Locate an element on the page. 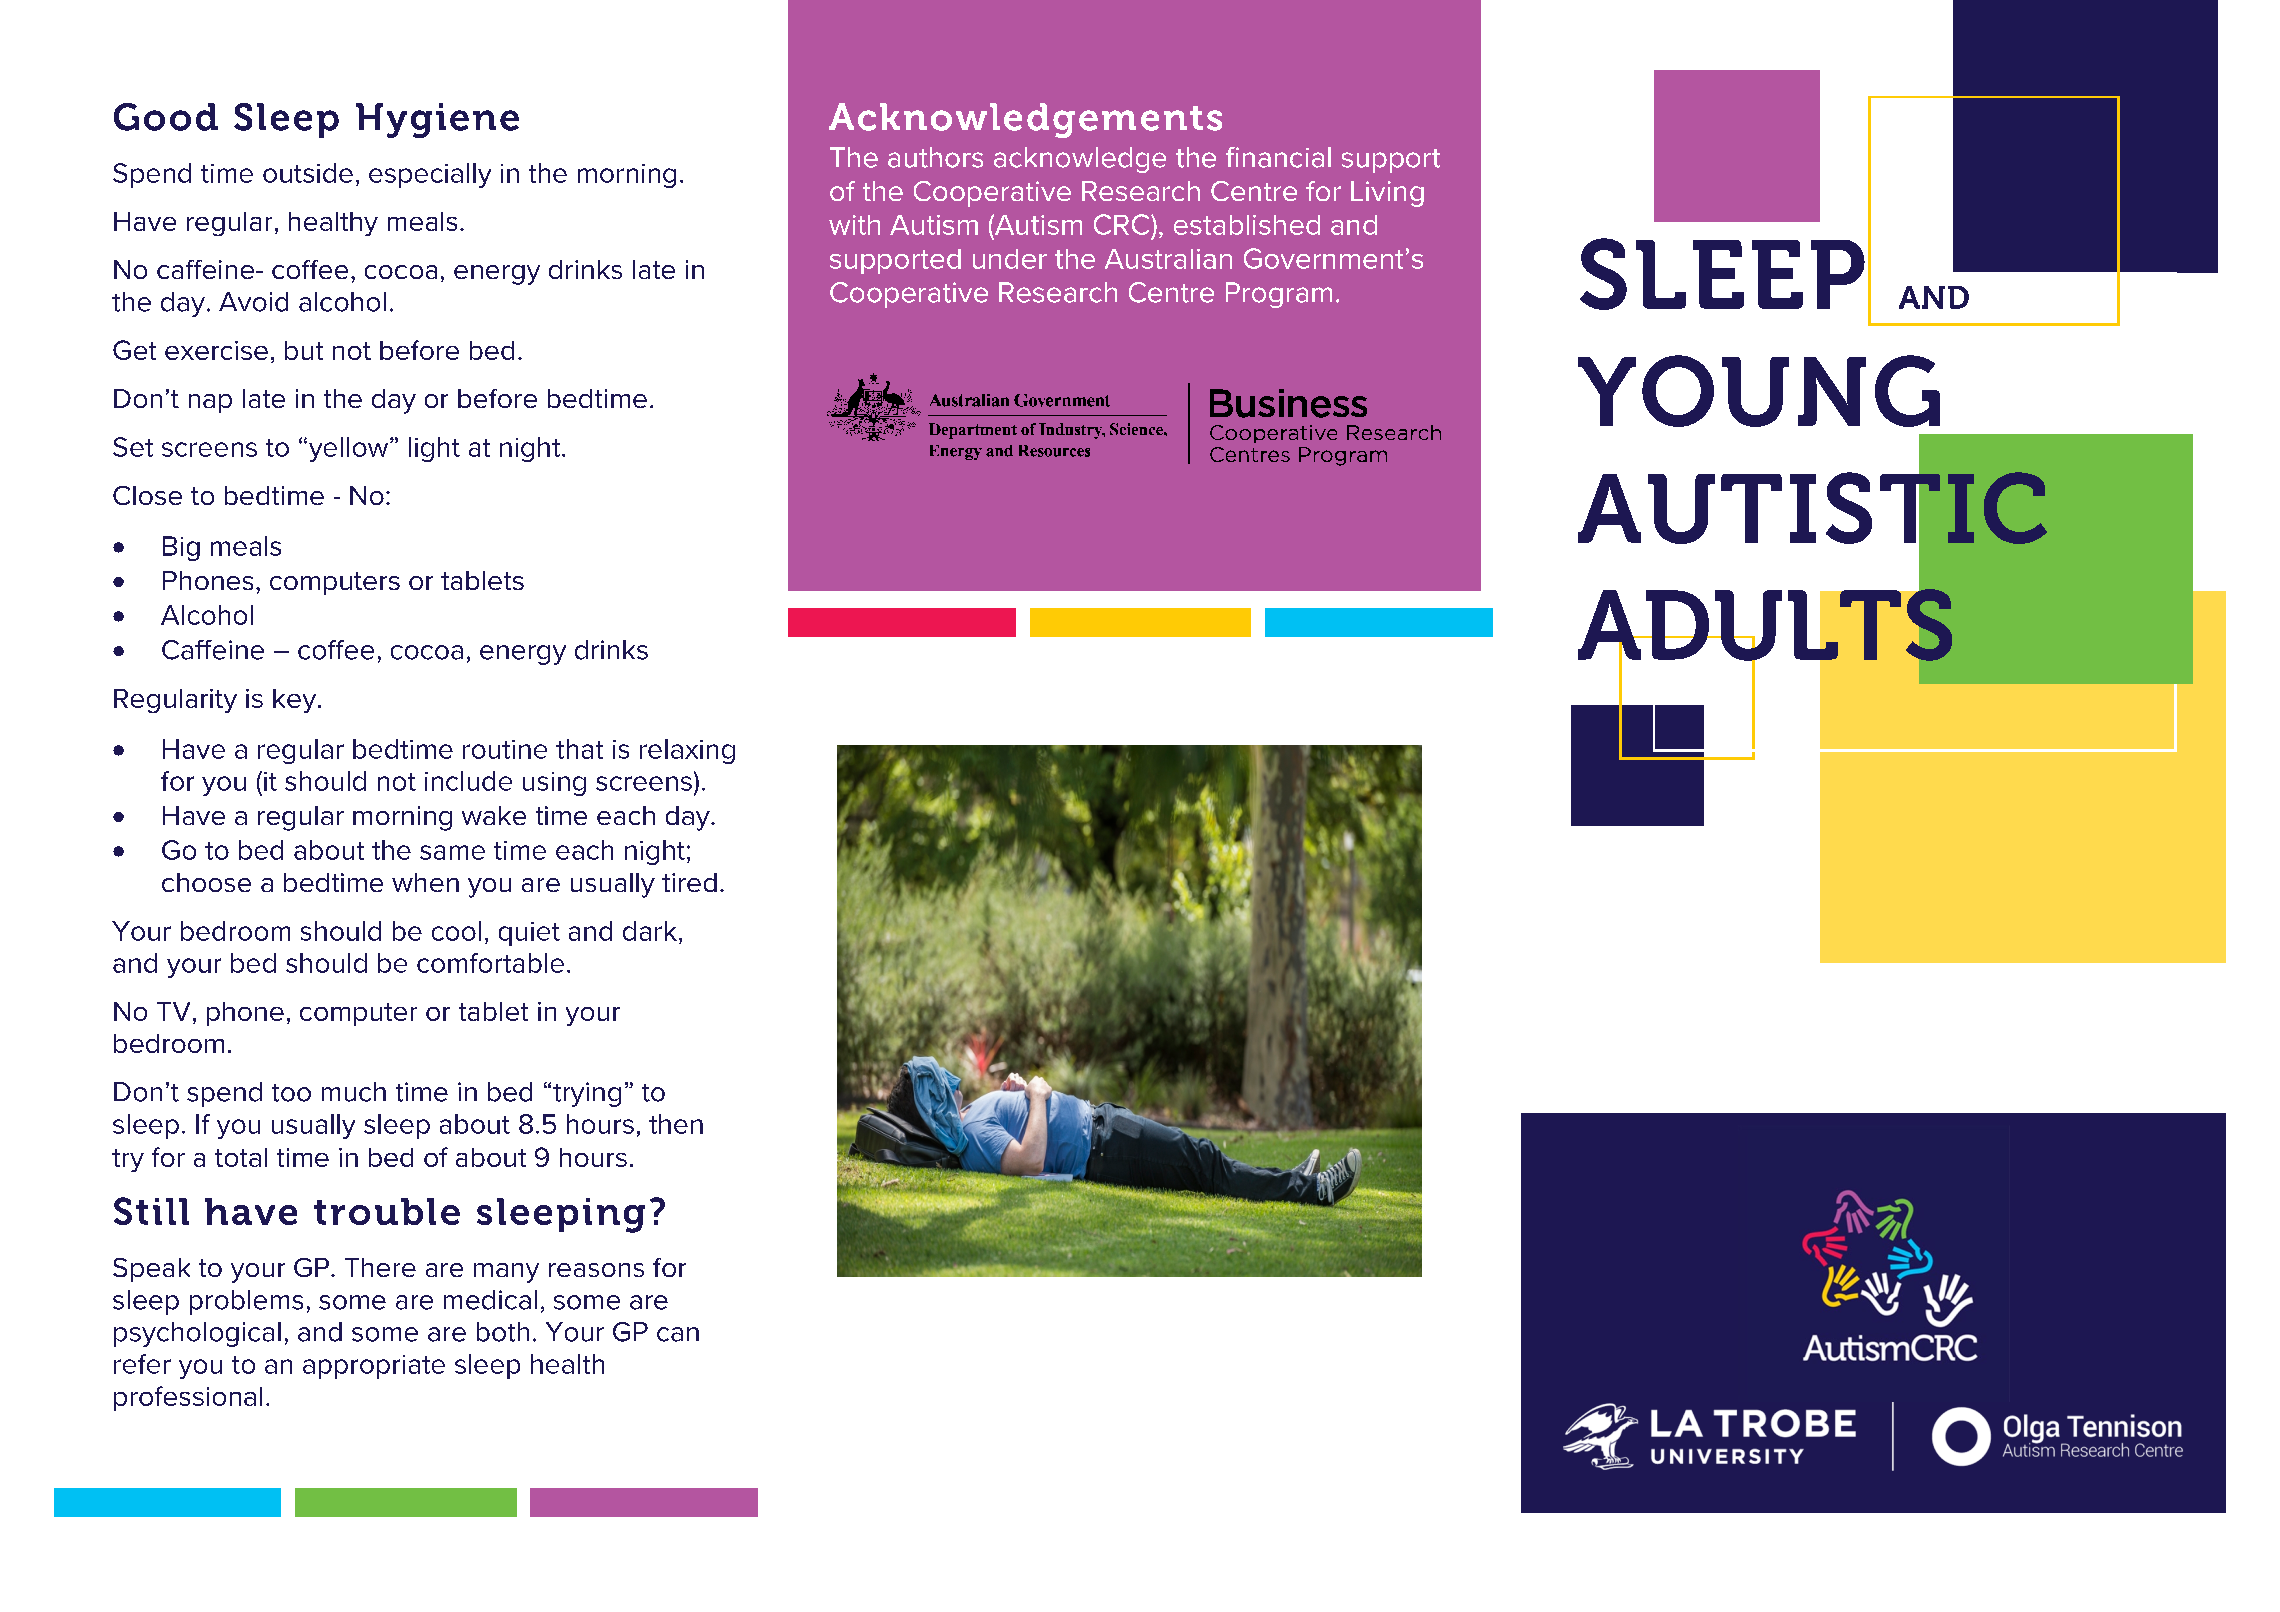 The width and height of the image is (2280, 1612). Big is located at coordinates (181, 548).
